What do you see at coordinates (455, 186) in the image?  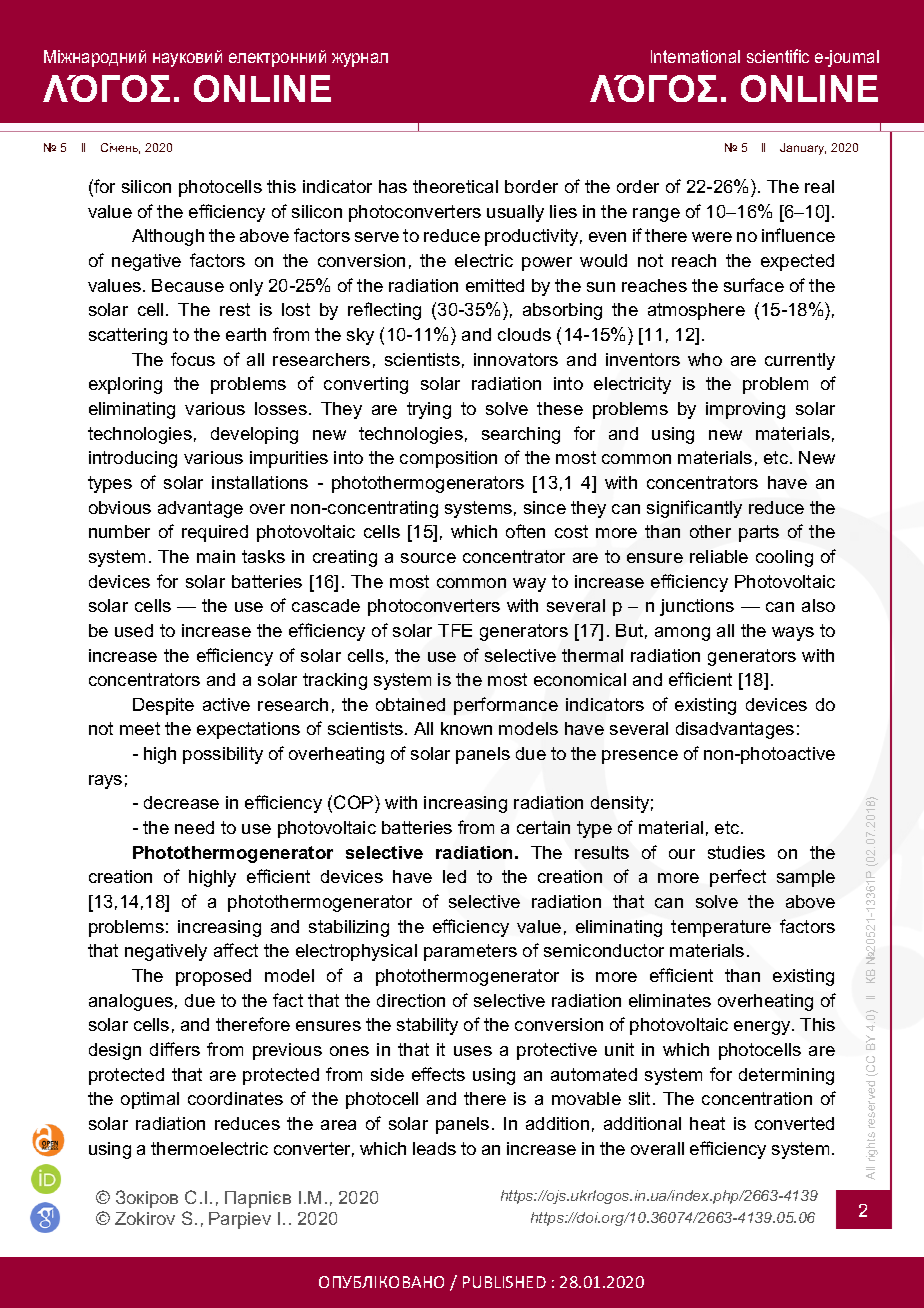 I see `theoretical` at bounding box center [455, 186].
